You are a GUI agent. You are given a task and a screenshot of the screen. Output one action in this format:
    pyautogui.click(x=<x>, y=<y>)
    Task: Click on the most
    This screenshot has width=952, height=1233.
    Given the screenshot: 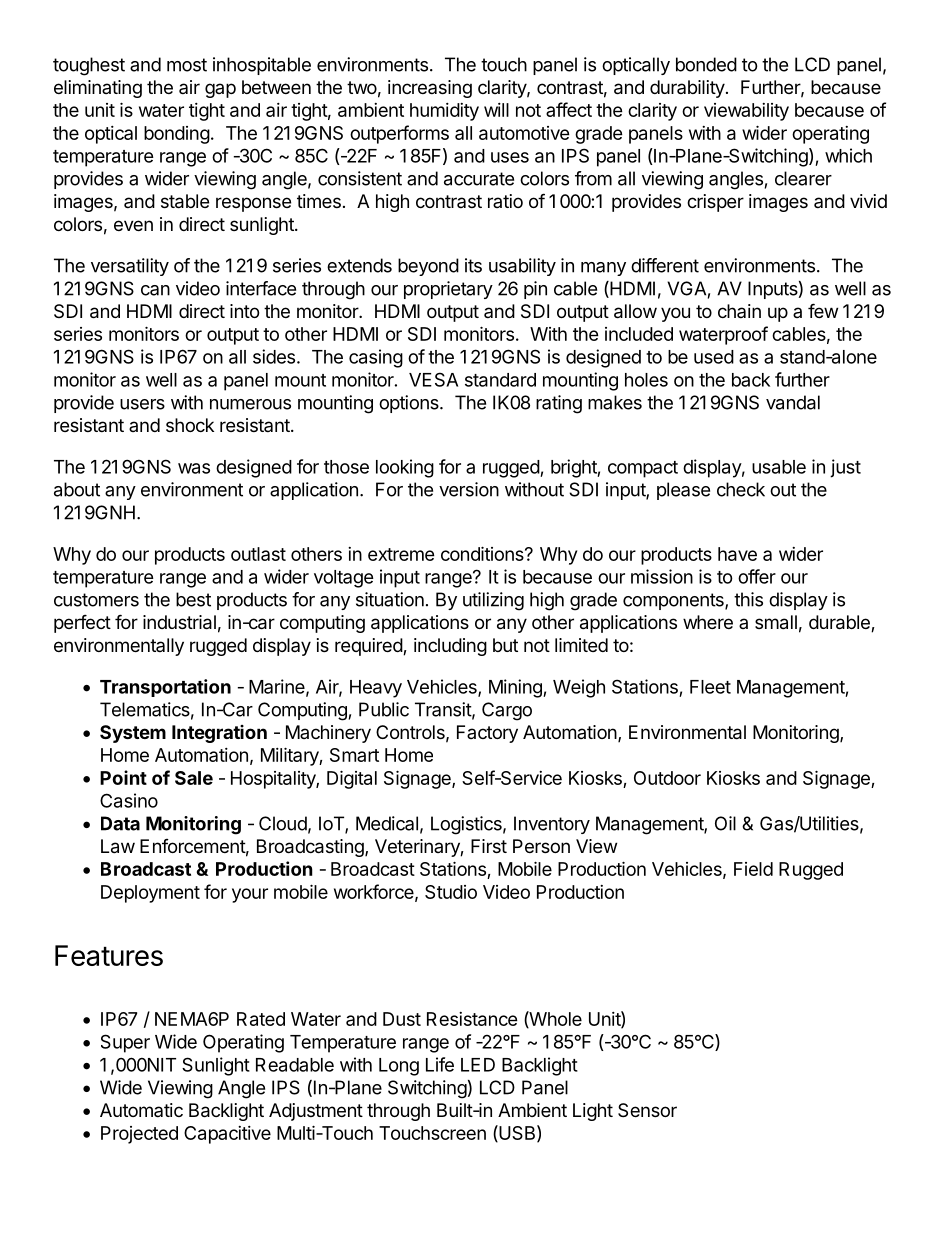 What is the action you would take?
    pyautogui.click(x=187, y=65)
